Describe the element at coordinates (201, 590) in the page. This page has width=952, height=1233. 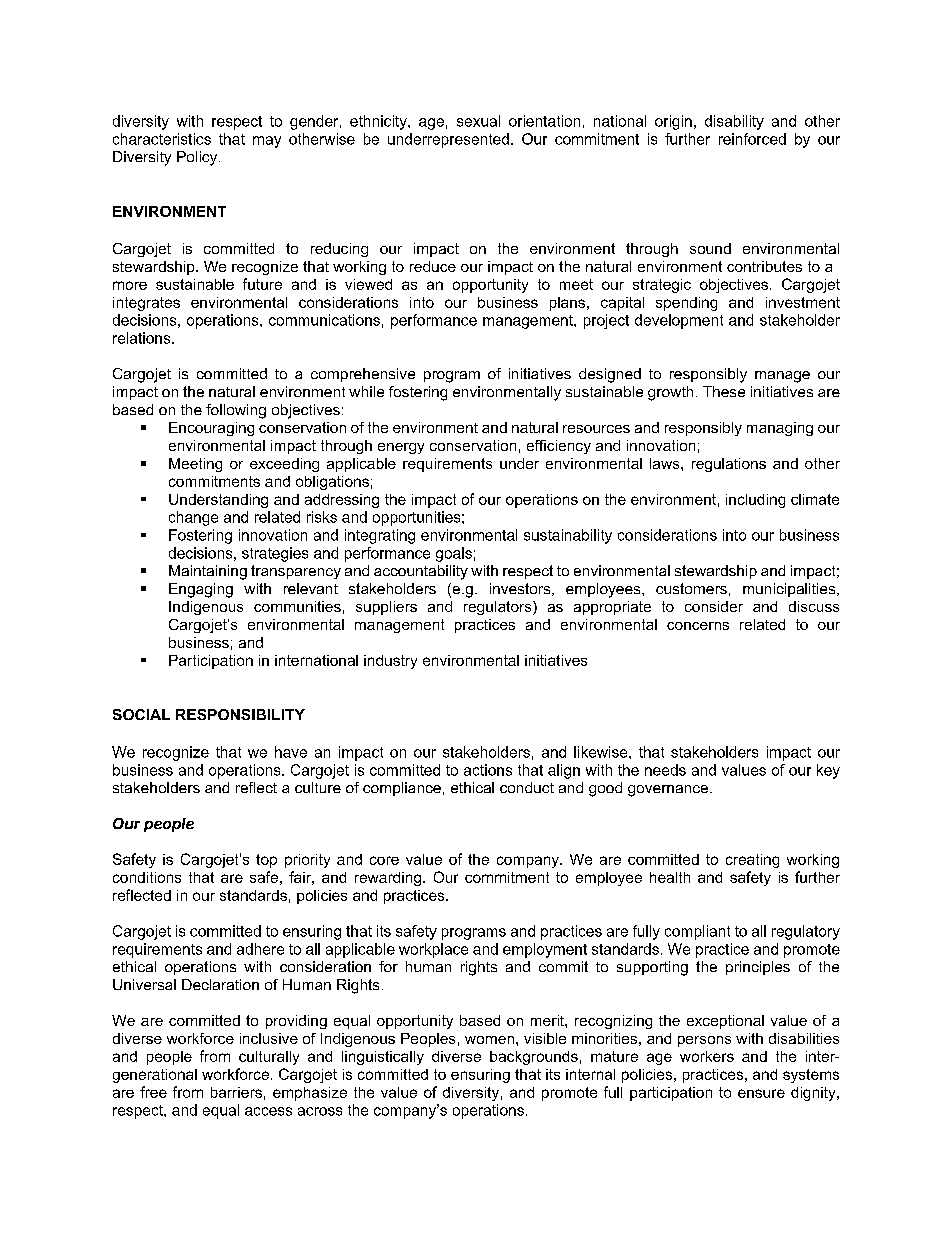
I see `Engaging` at that location.
